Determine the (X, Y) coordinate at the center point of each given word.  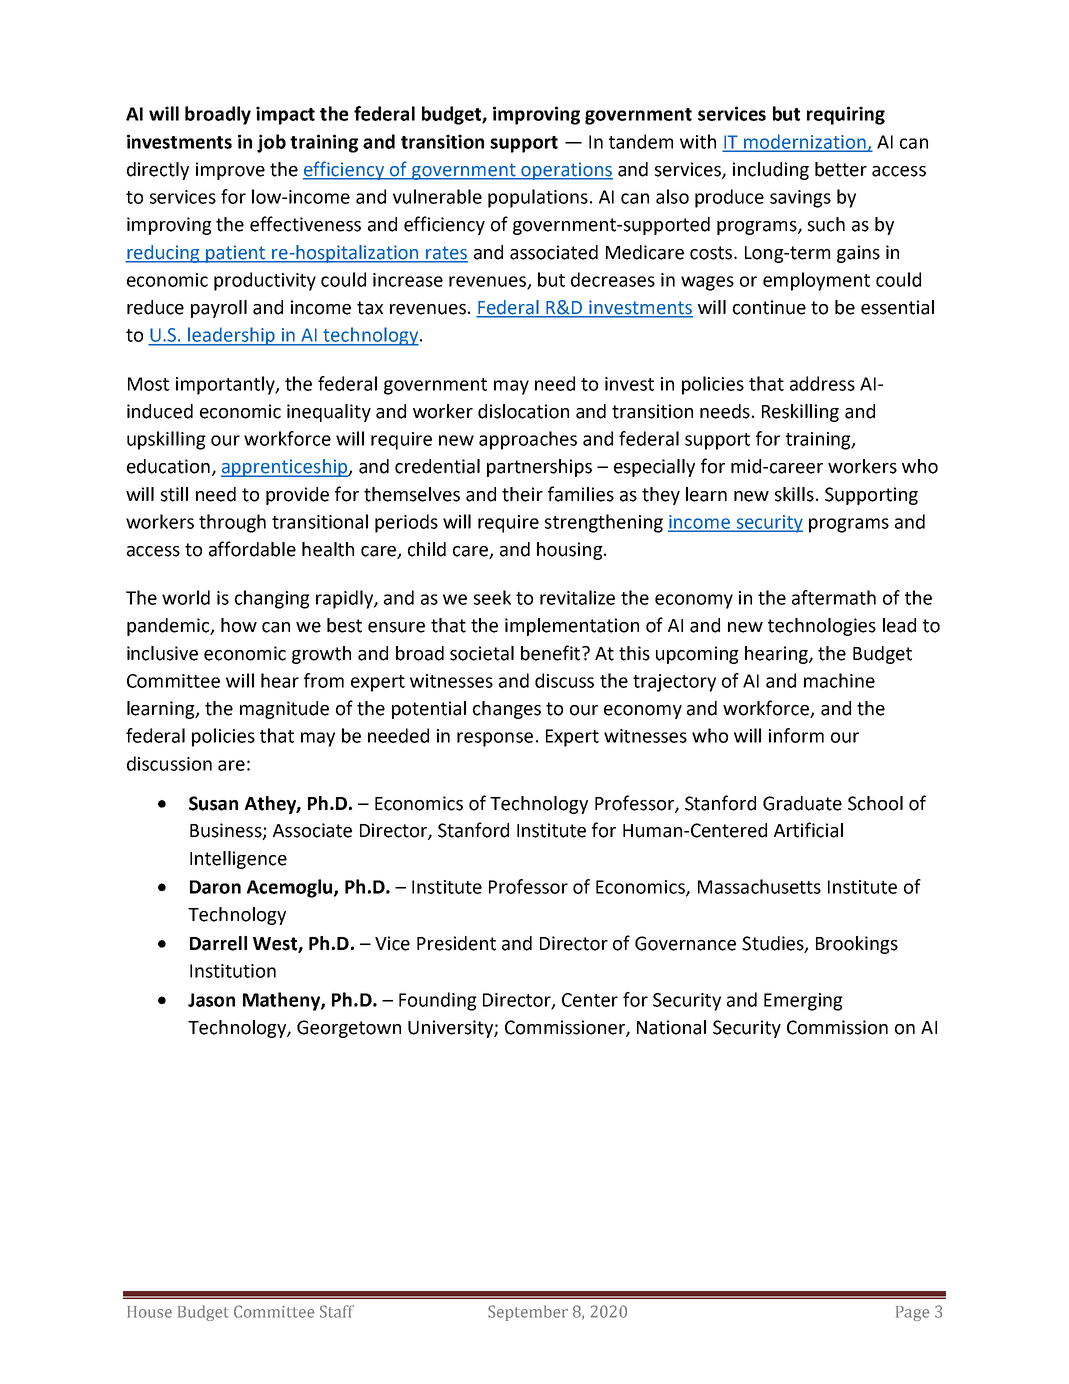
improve (230, 171)
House (149, 1312)
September (528, 1313)
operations (566, 171)
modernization (805, 142)
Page (912, 1313)
